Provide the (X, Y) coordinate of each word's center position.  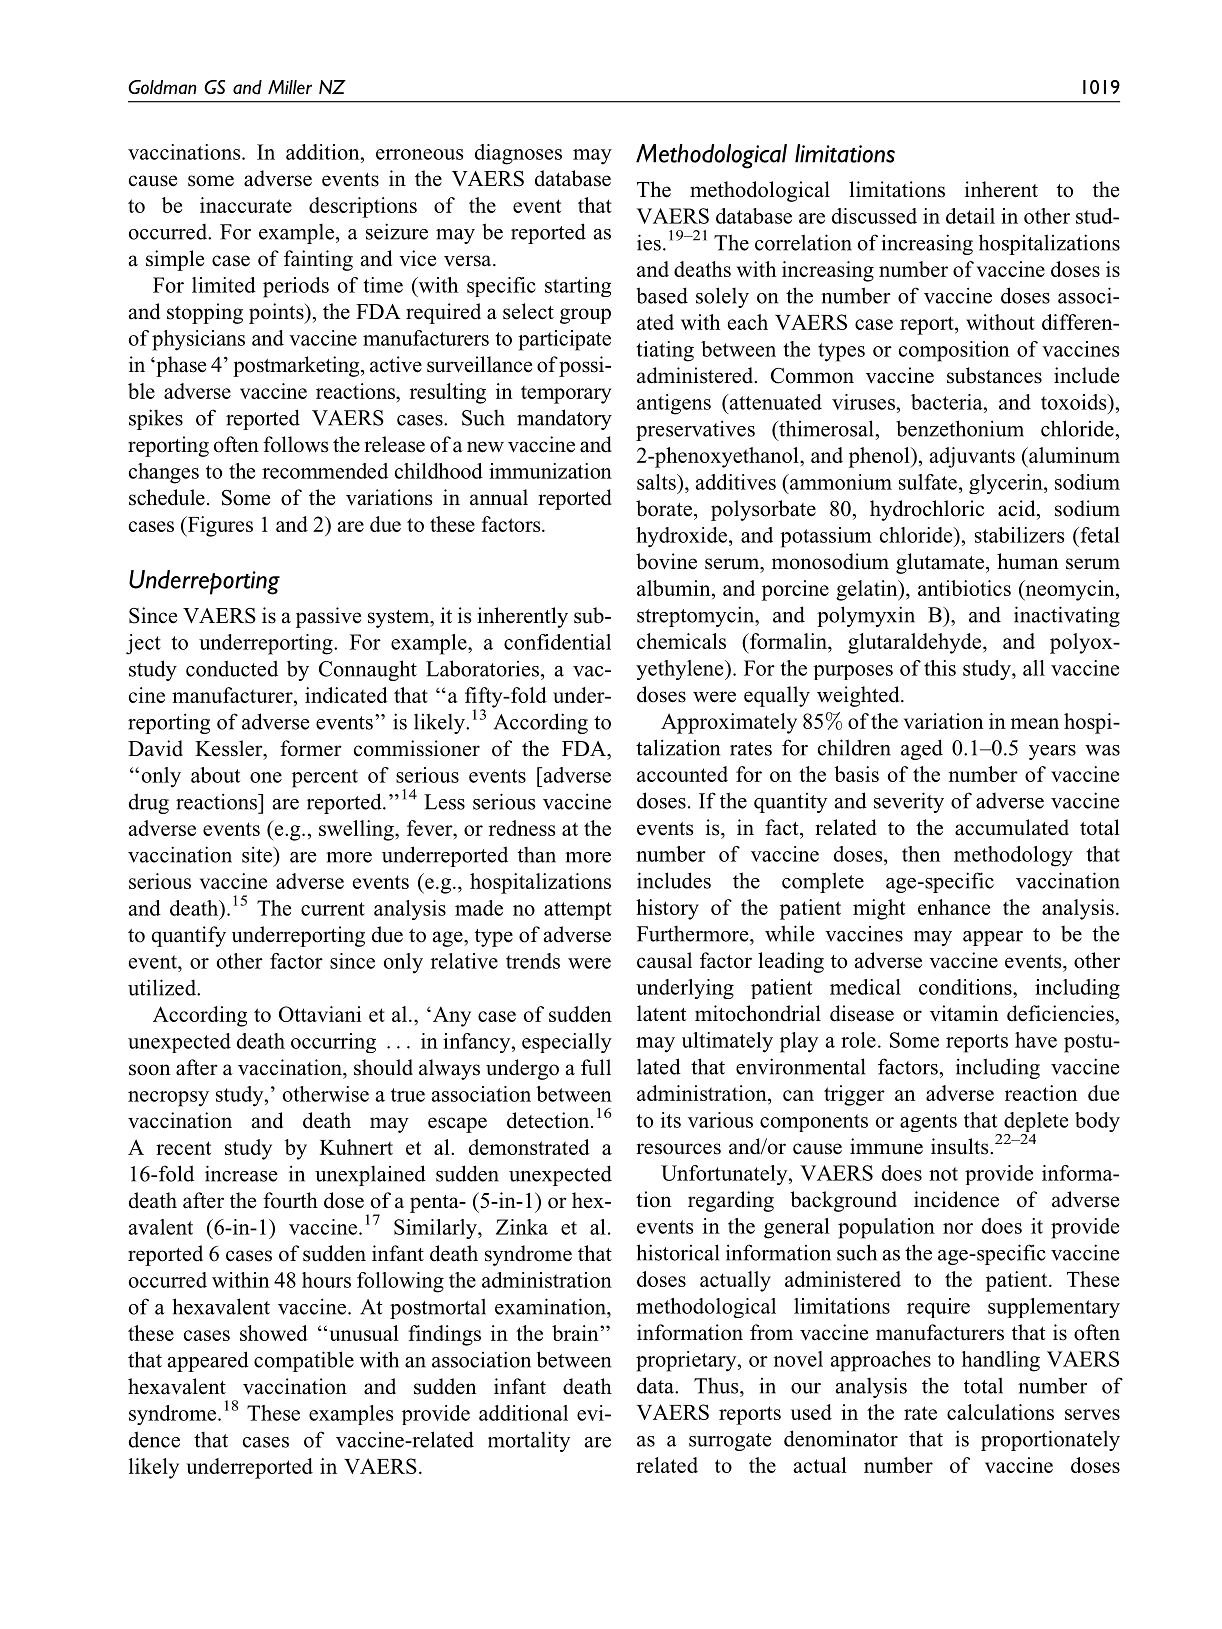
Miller (290, 87)
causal (664, 960)
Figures (219, 526)
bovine (666, 561)
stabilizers (1020, 535)
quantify (188, 936)
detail (970, 216)
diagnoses (518, 154)
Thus (717, 1385)
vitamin (964, 1013)
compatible (304, 1361)
